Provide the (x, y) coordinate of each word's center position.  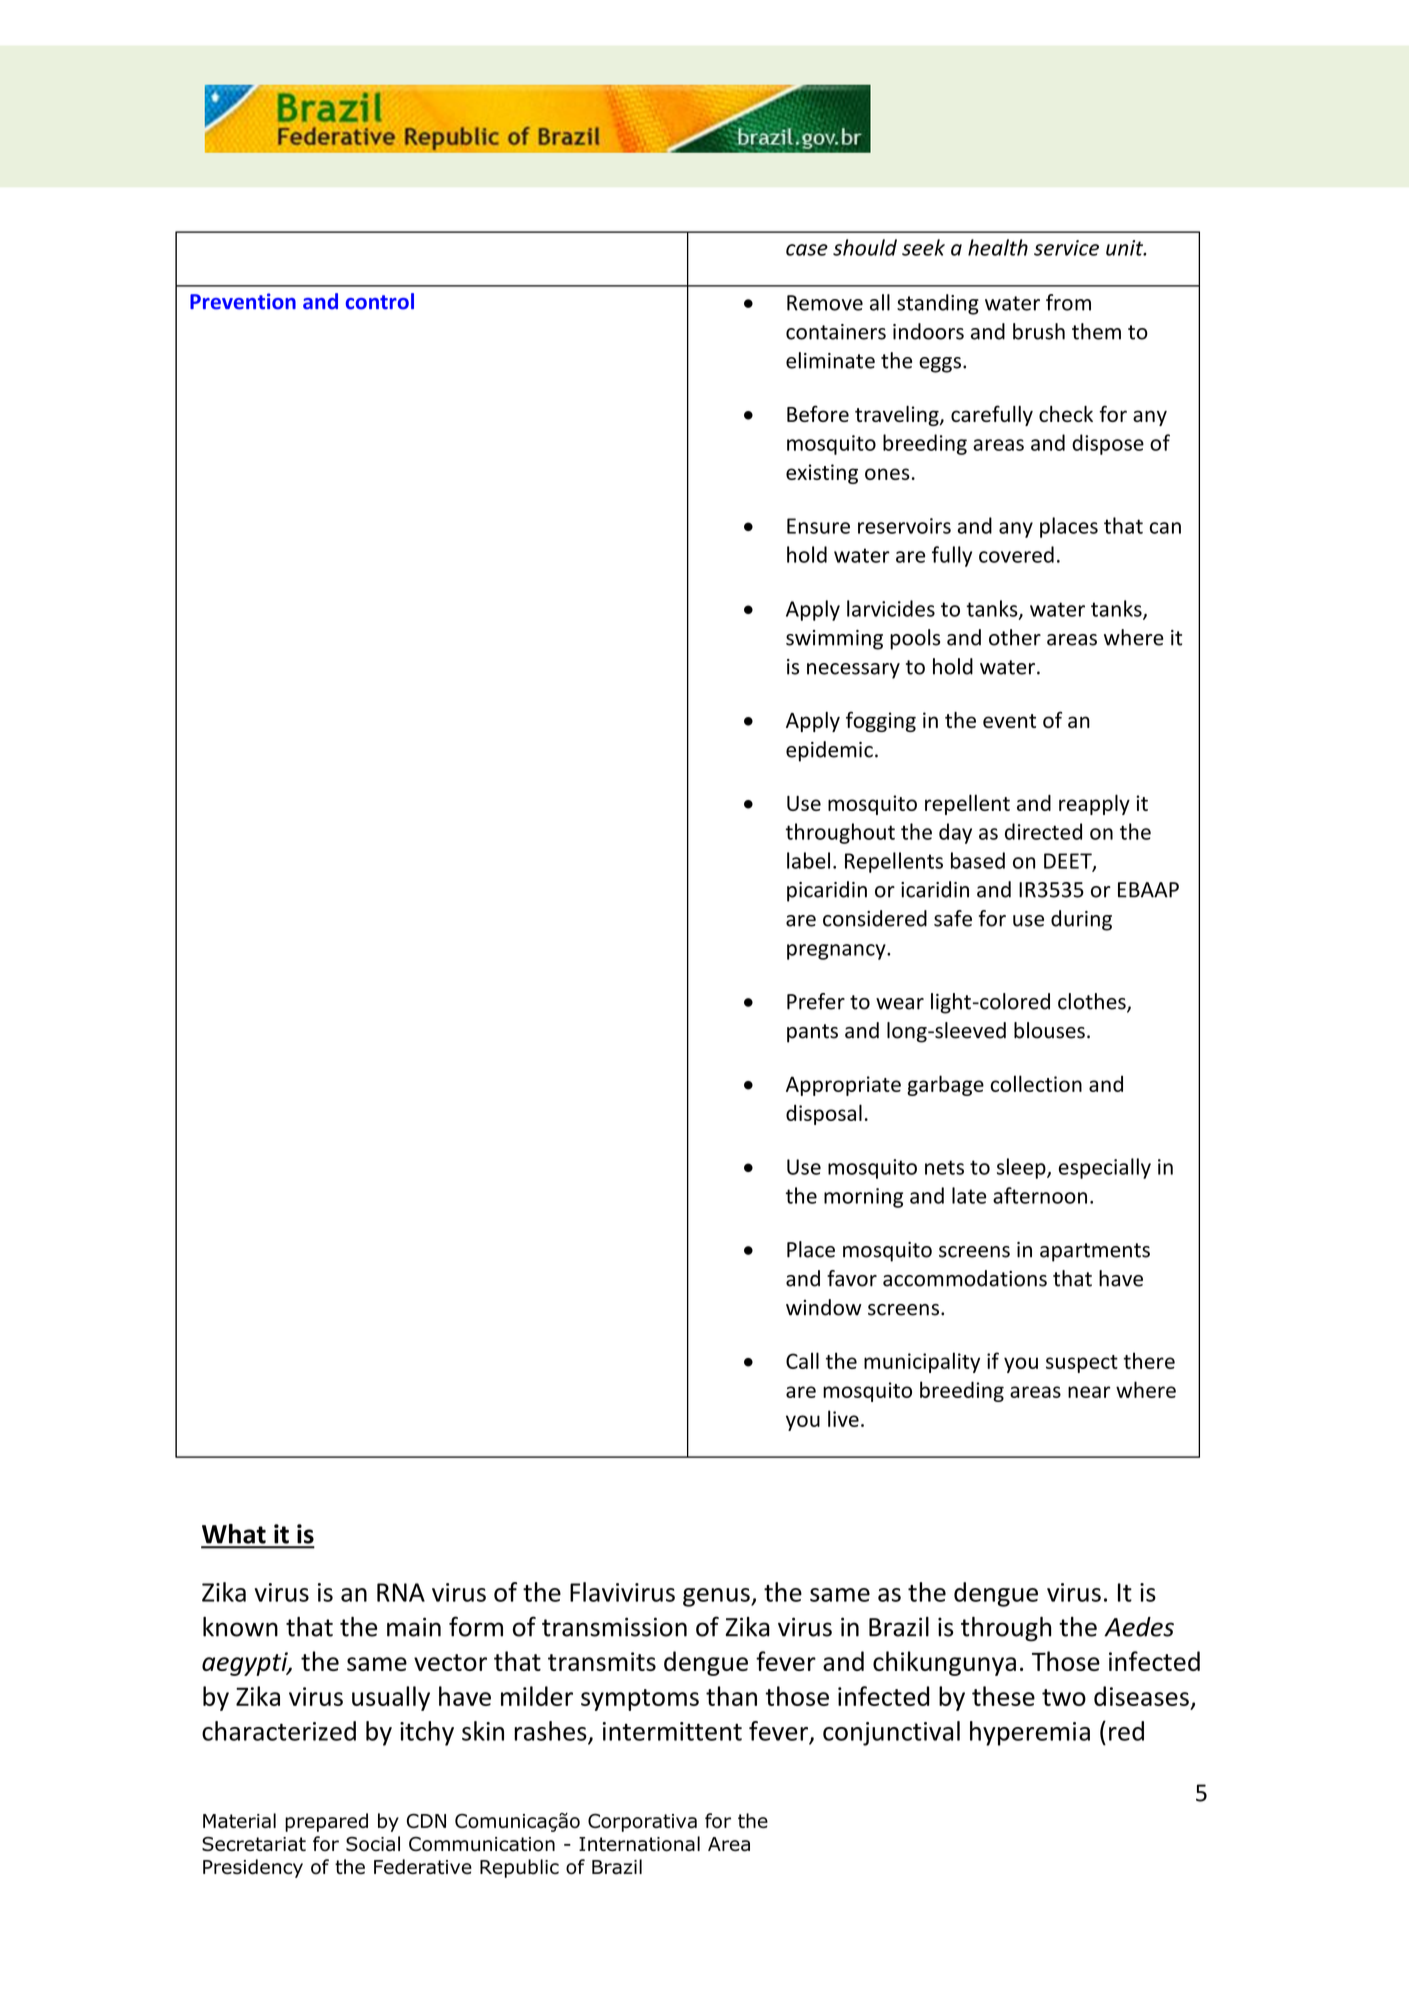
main (414, 1627)
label (808, 860)
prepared (326, 1822)
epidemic (829, 751)
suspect (1082, 1364)
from (1068, 302)
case (807, 250)
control (380, 301)
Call (802, 1360)
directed (1043, 831)
